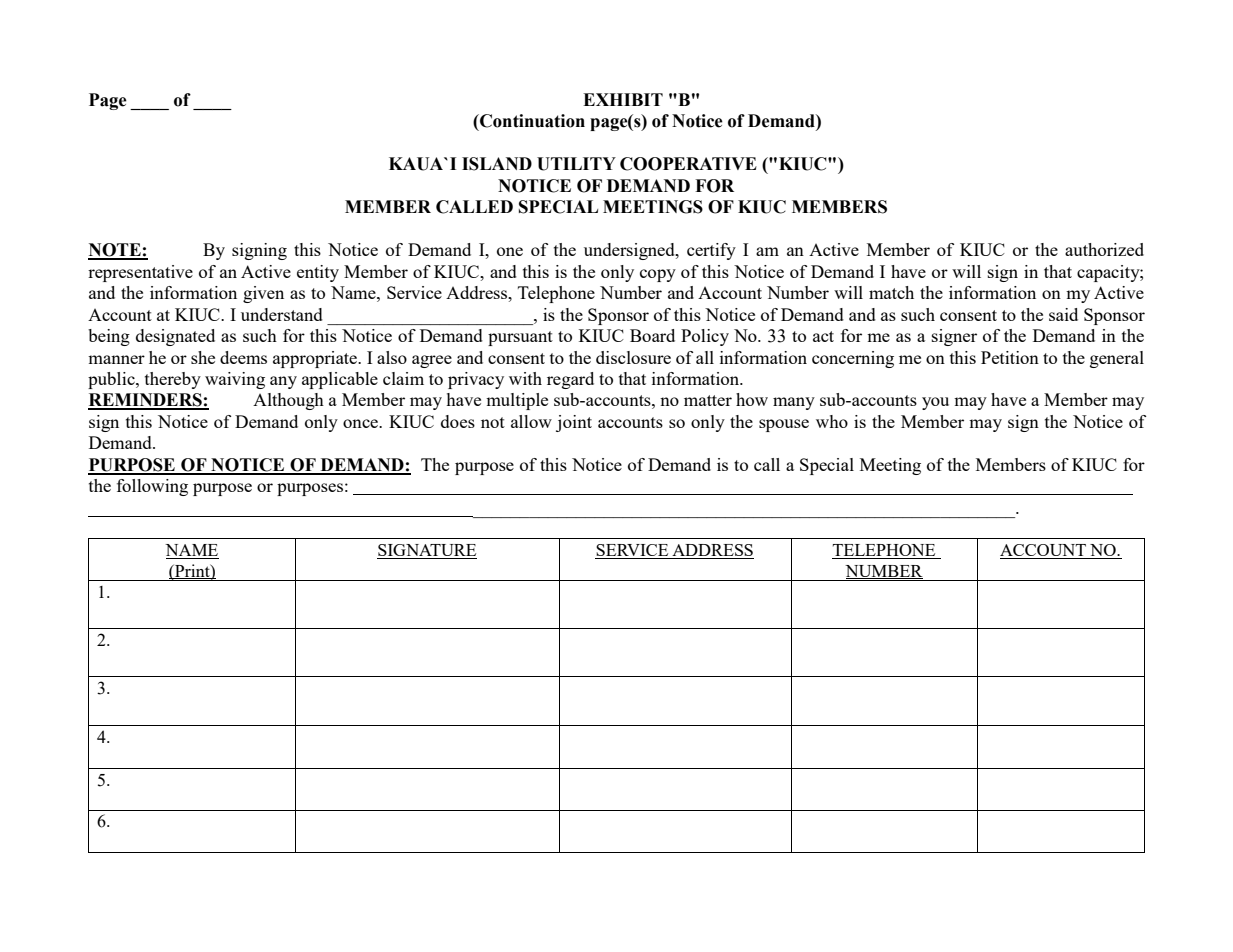 The width and height of the screenshot is (1233, 952). I want to click on authorized, so click(1104, 249).
